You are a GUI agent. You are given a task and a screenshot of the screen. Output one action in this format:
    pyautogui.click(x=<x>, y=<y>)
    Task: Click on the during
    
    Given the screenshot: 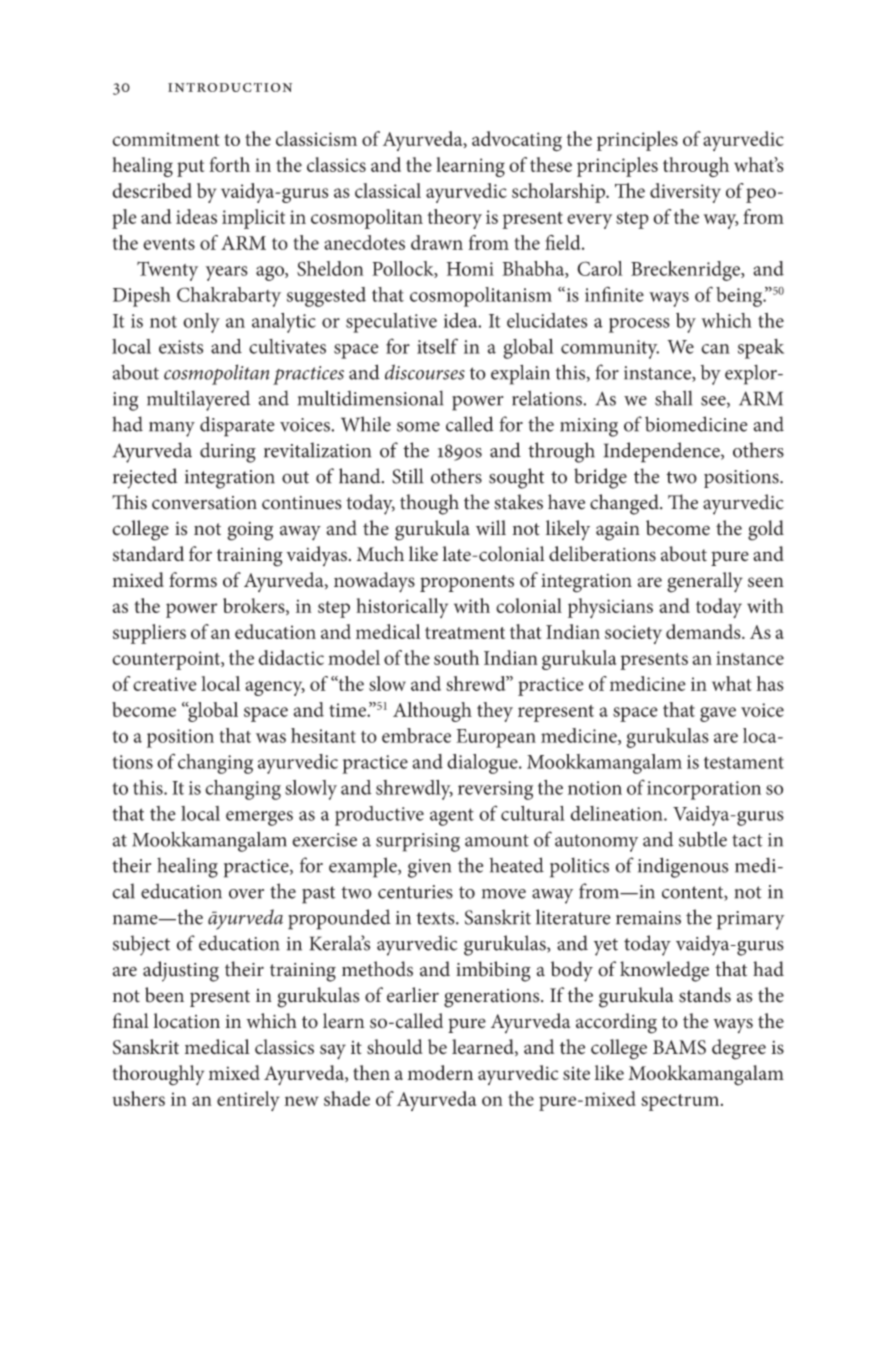 What is the action you would take?
    pyautogui.click(x=228, y=452)
